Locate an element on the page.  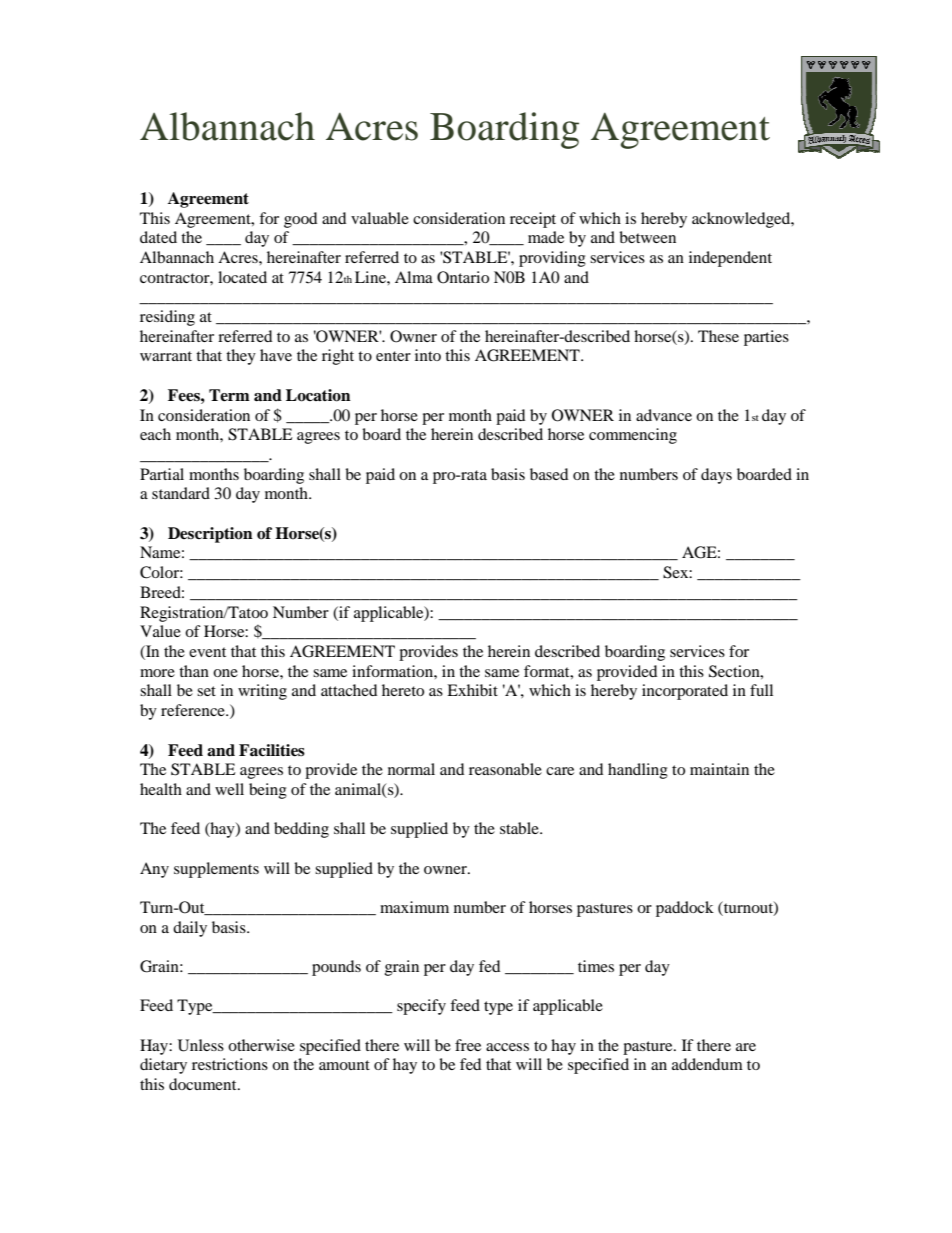
well is located at coordinates (229, 789).
